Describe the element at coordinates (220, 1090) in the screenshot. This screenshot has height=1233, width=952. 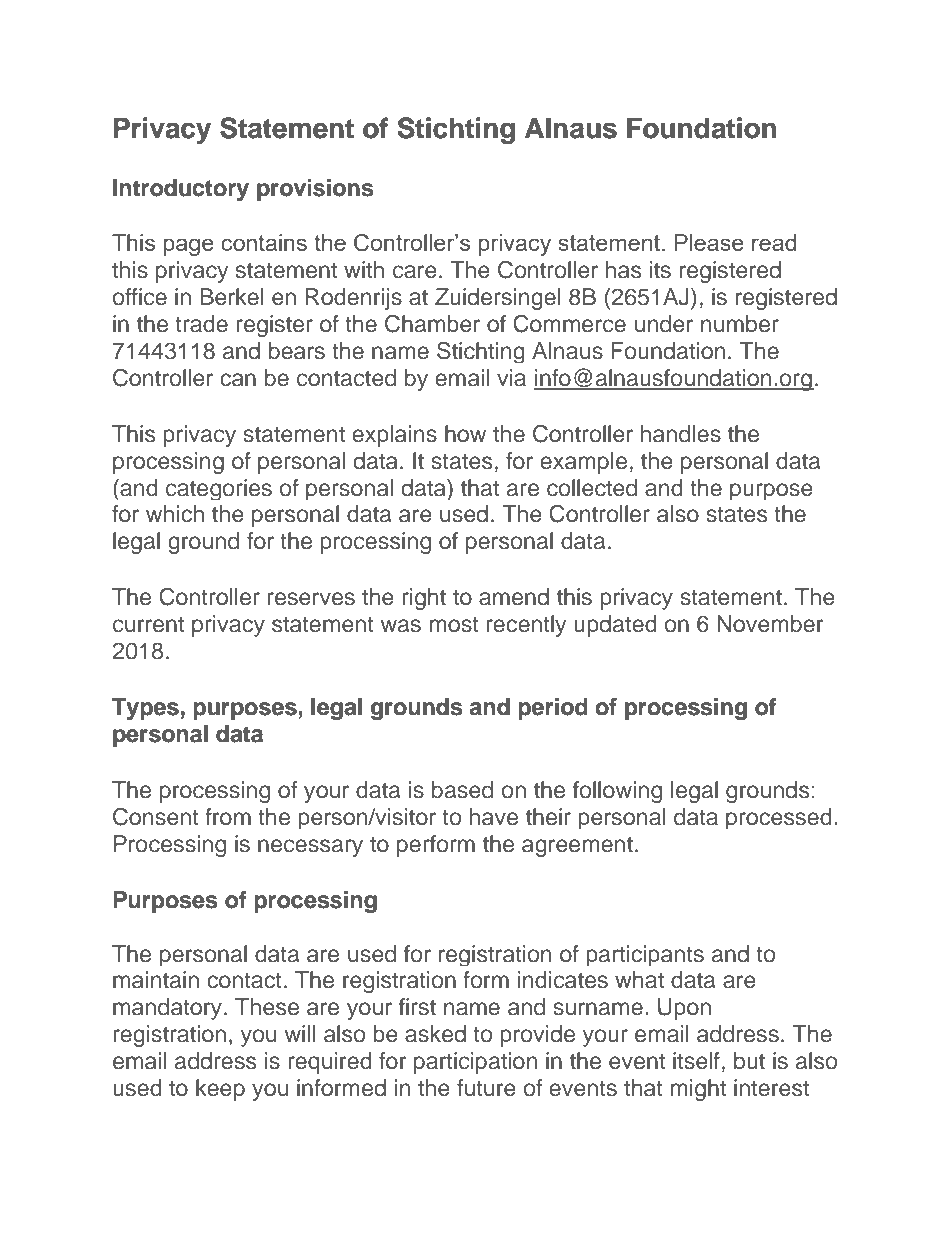
I see `keep` at that location.
